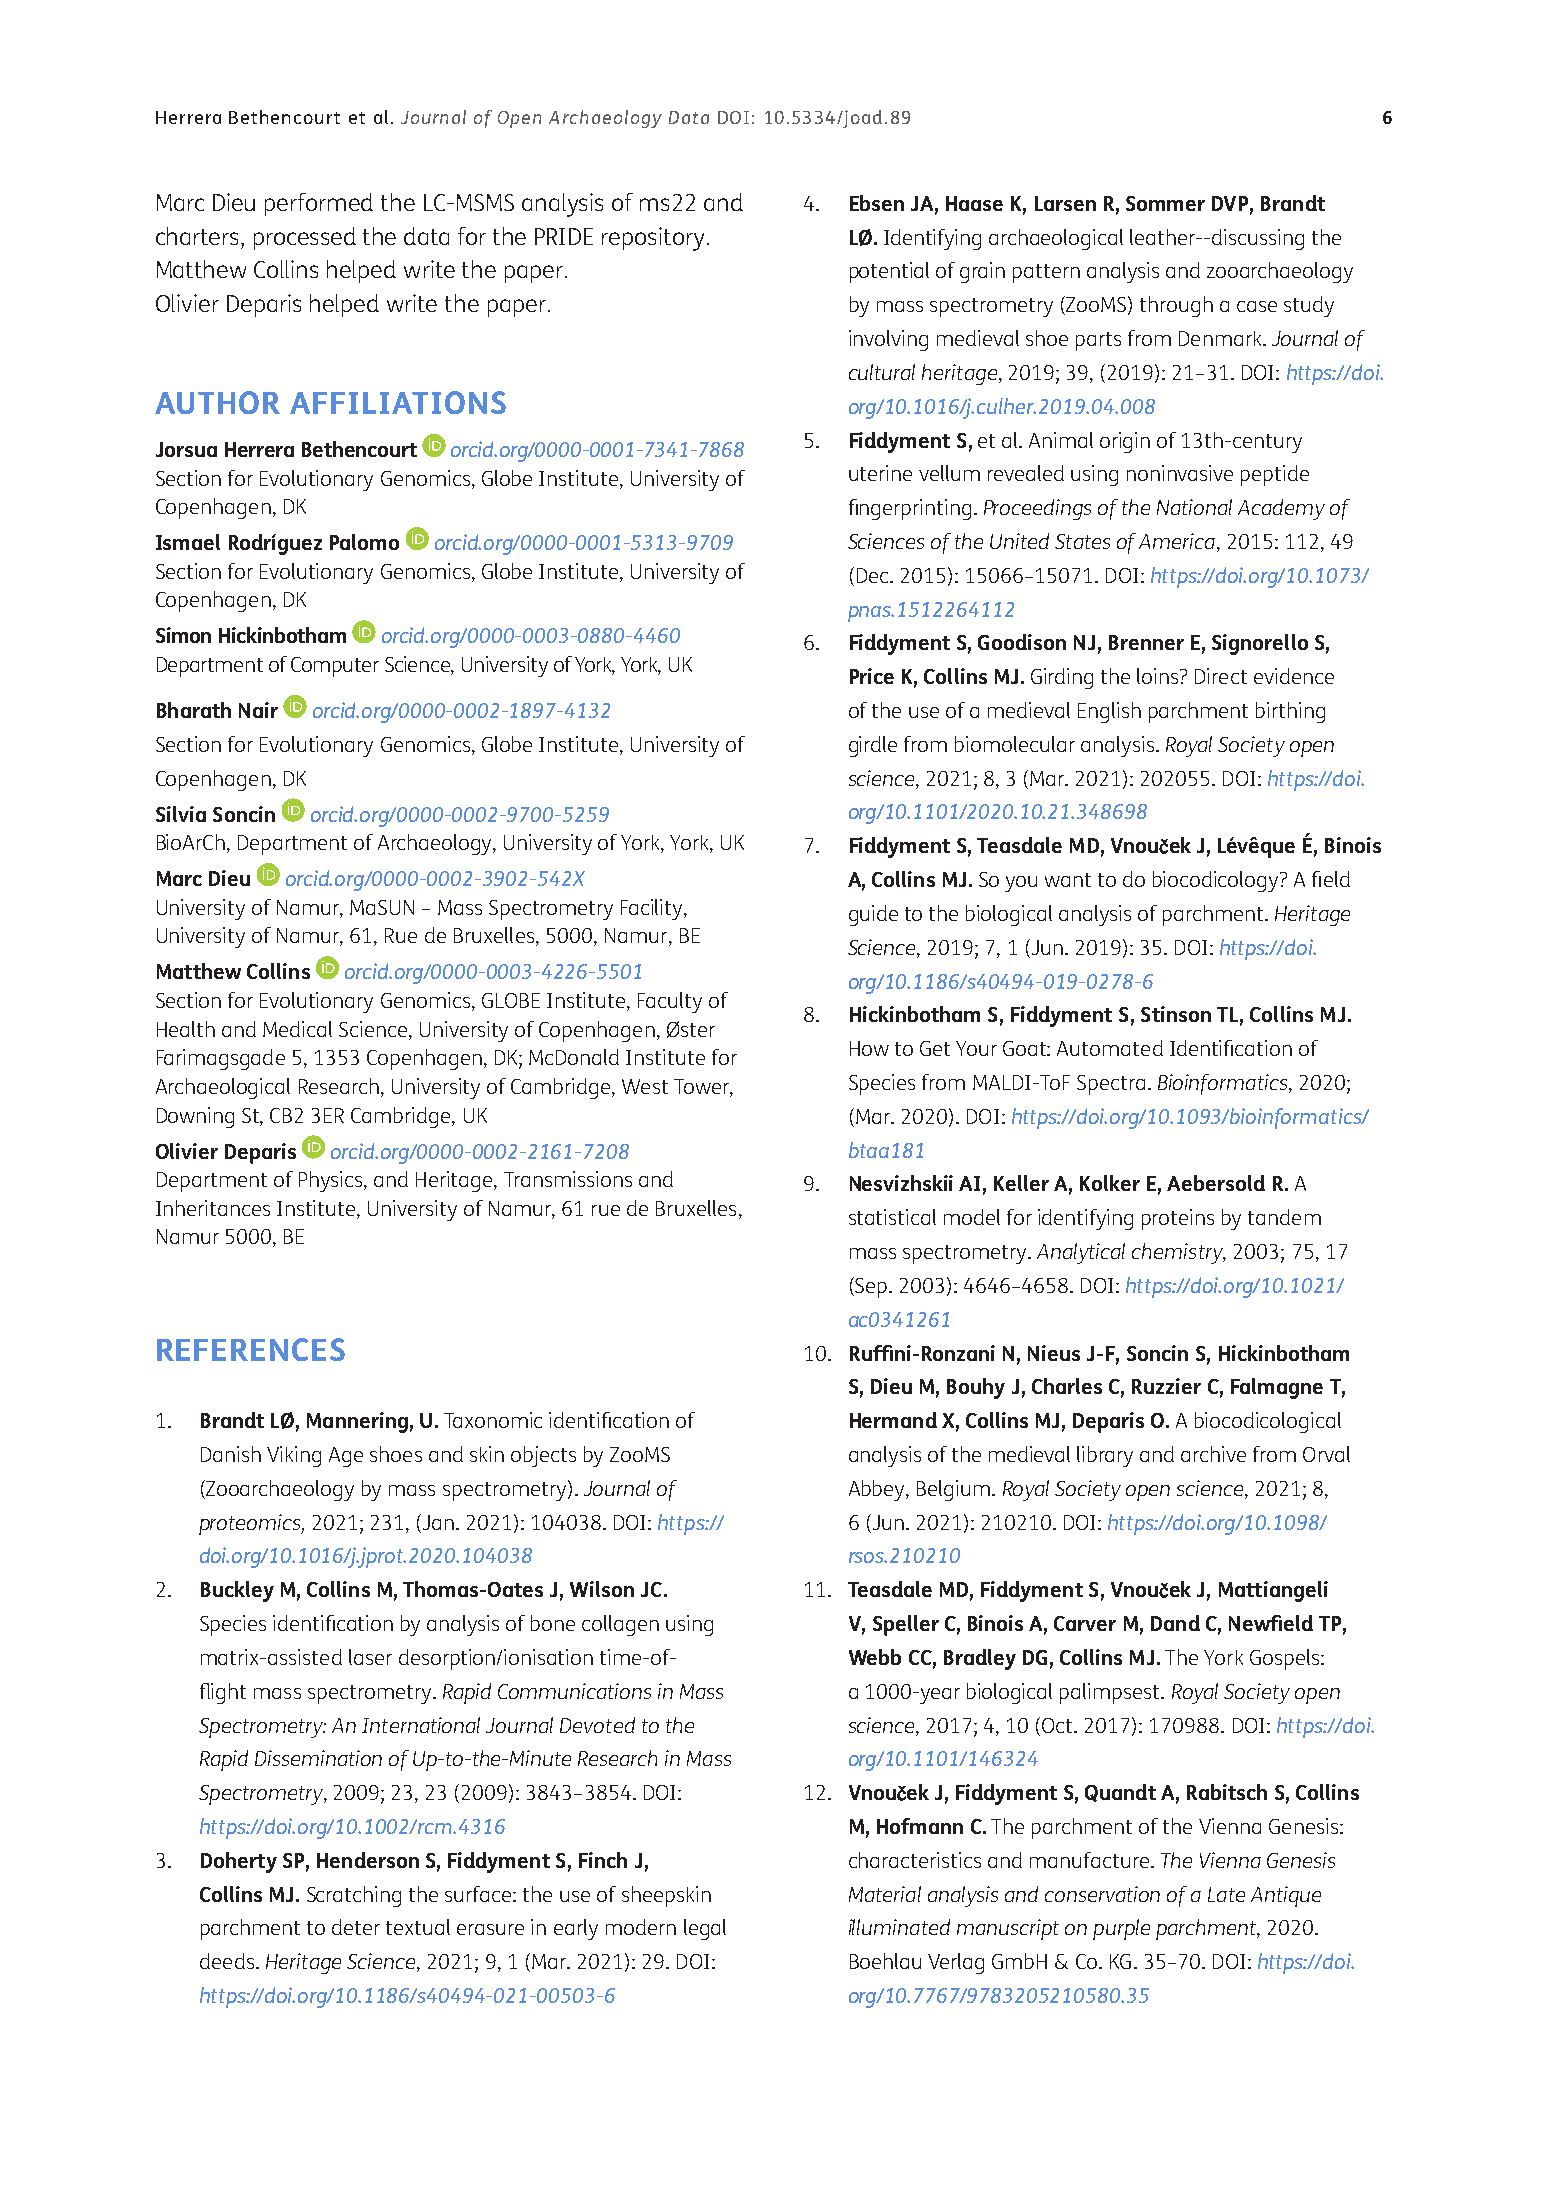 The image size is (1548, 2190). What do you see at coordinates (1176, 306) in the image?
I see `through` at bounding box center [1176, 306].
